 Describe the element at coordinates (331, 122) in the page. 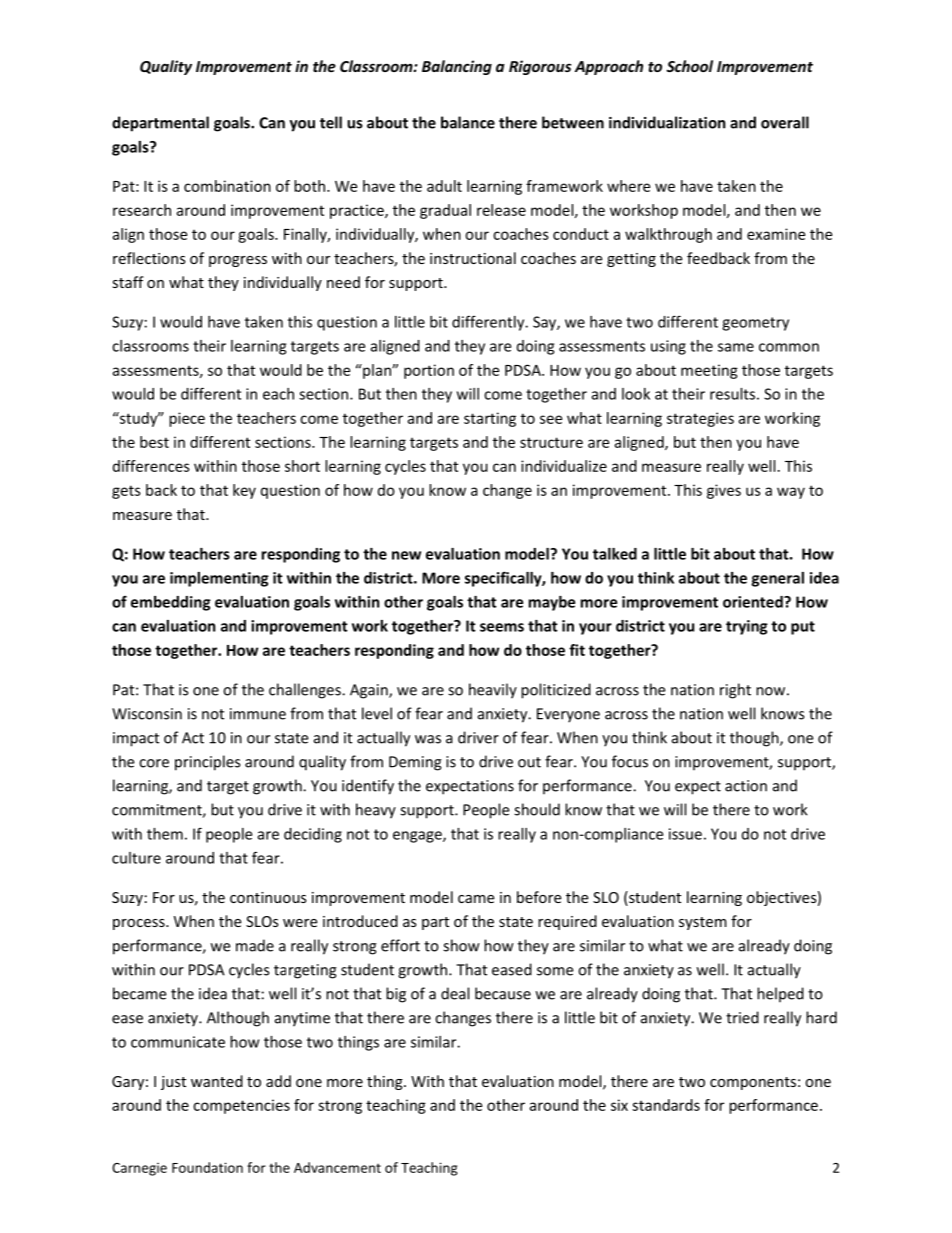

I see `tell` at that location.
